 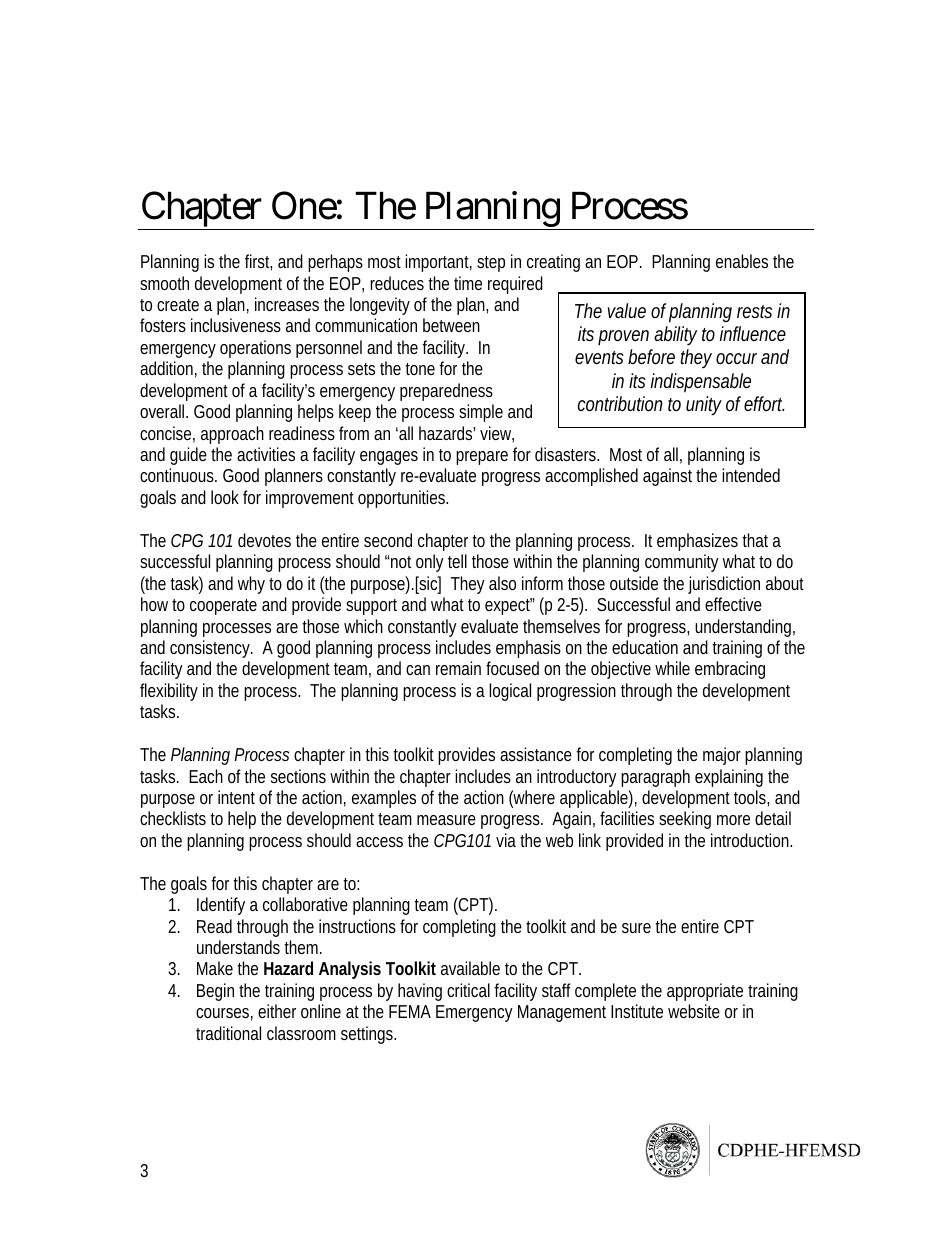 What do you see at coordinates (730, 670) in the document?
I see `embracing` at bounding box center [730, 670].
